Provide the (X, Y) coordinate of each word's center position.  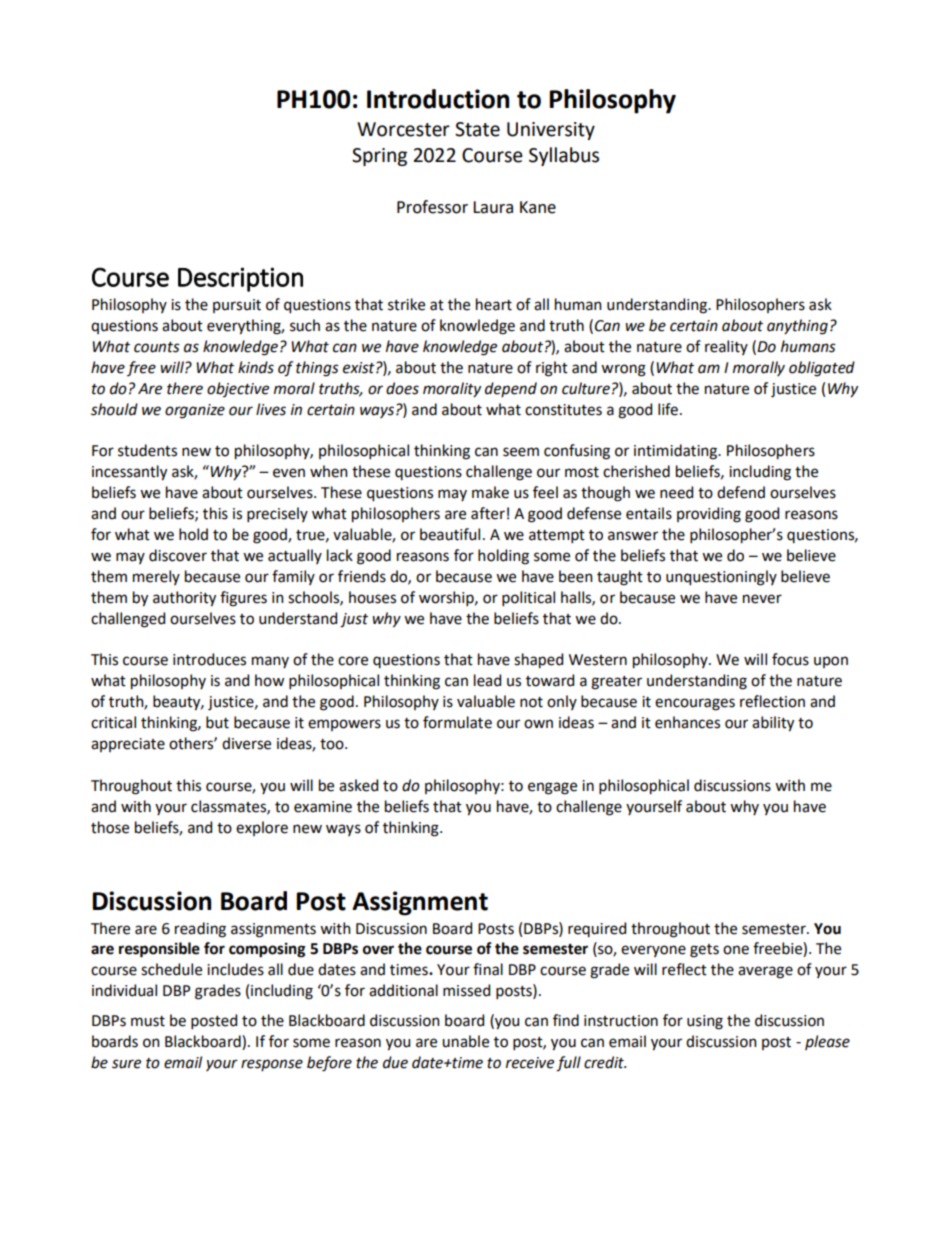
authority (184, 599)
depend (511, 389)
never (762, 599)
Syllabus (564, 156)
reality (726, 347)
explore (262, 828)
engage (552, 788)
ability (773, 724)
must (148, 1021)
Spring (379, 157)
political (528, 598)
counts (157, 347)
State (477, 129)
